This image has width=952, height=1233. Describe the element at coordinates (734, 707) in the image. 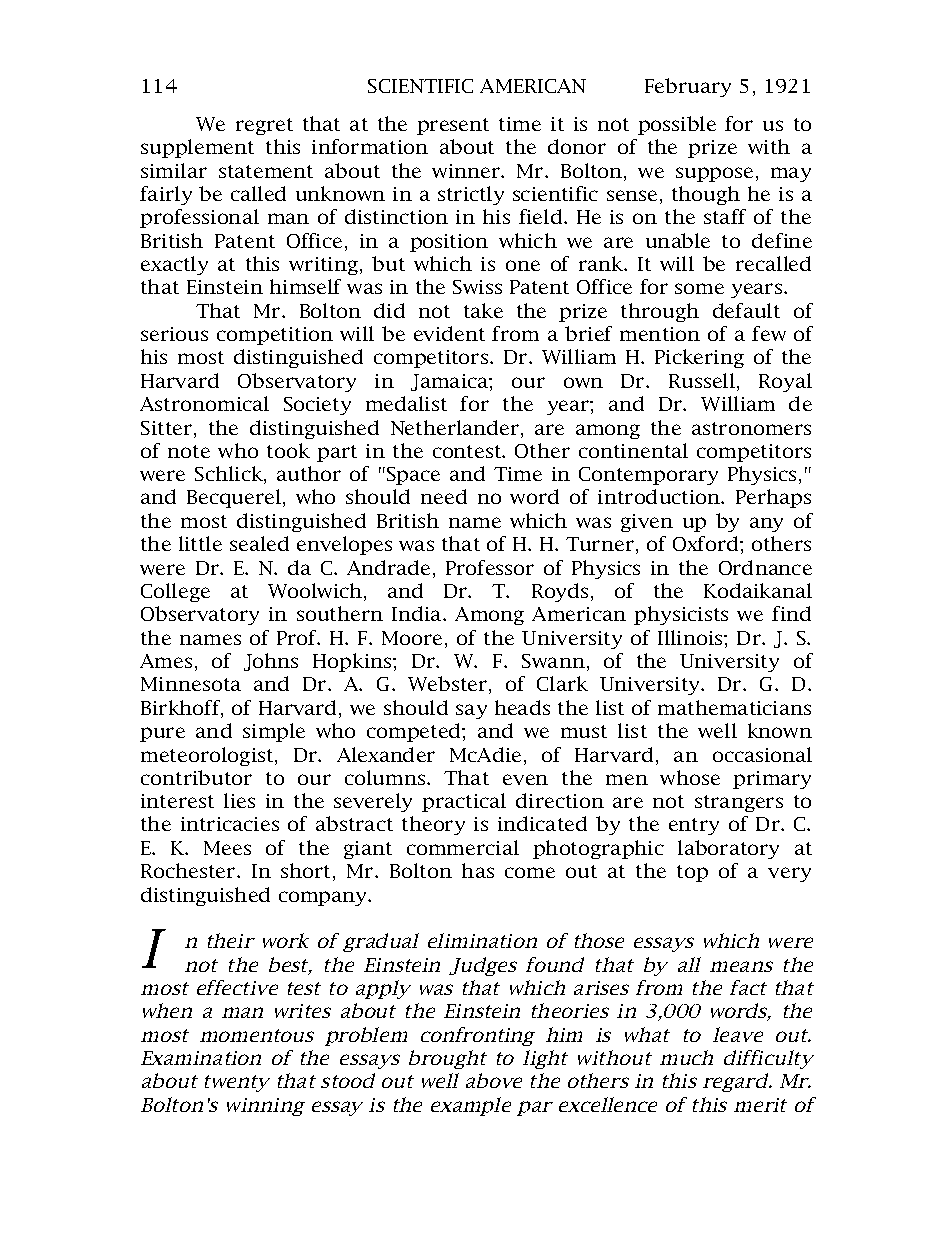

I see `mathematicians` at that location.
